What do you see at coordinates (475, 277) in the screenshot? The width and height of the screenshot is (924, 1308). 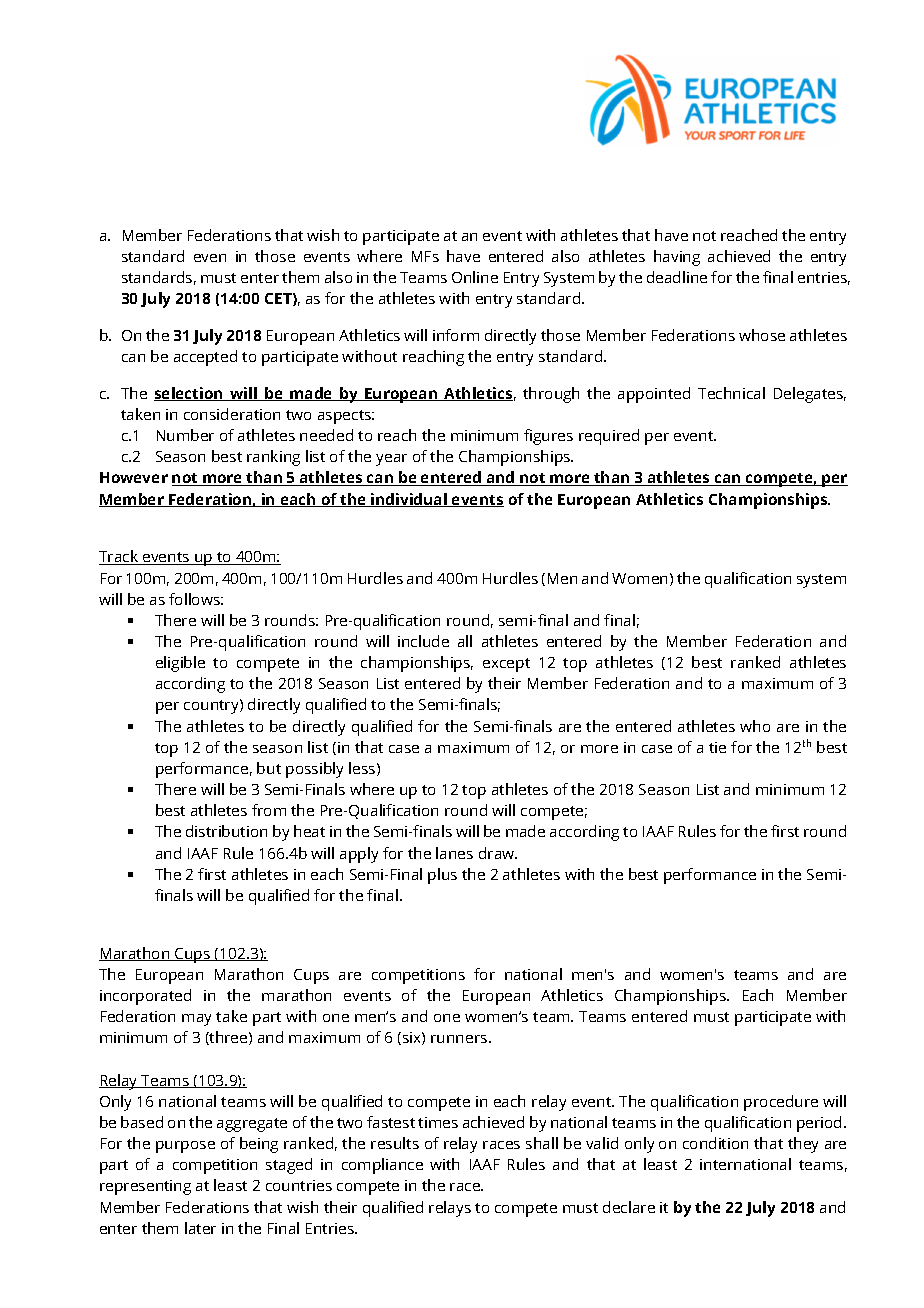 I see `Online` at bounding box center [475, 277].
